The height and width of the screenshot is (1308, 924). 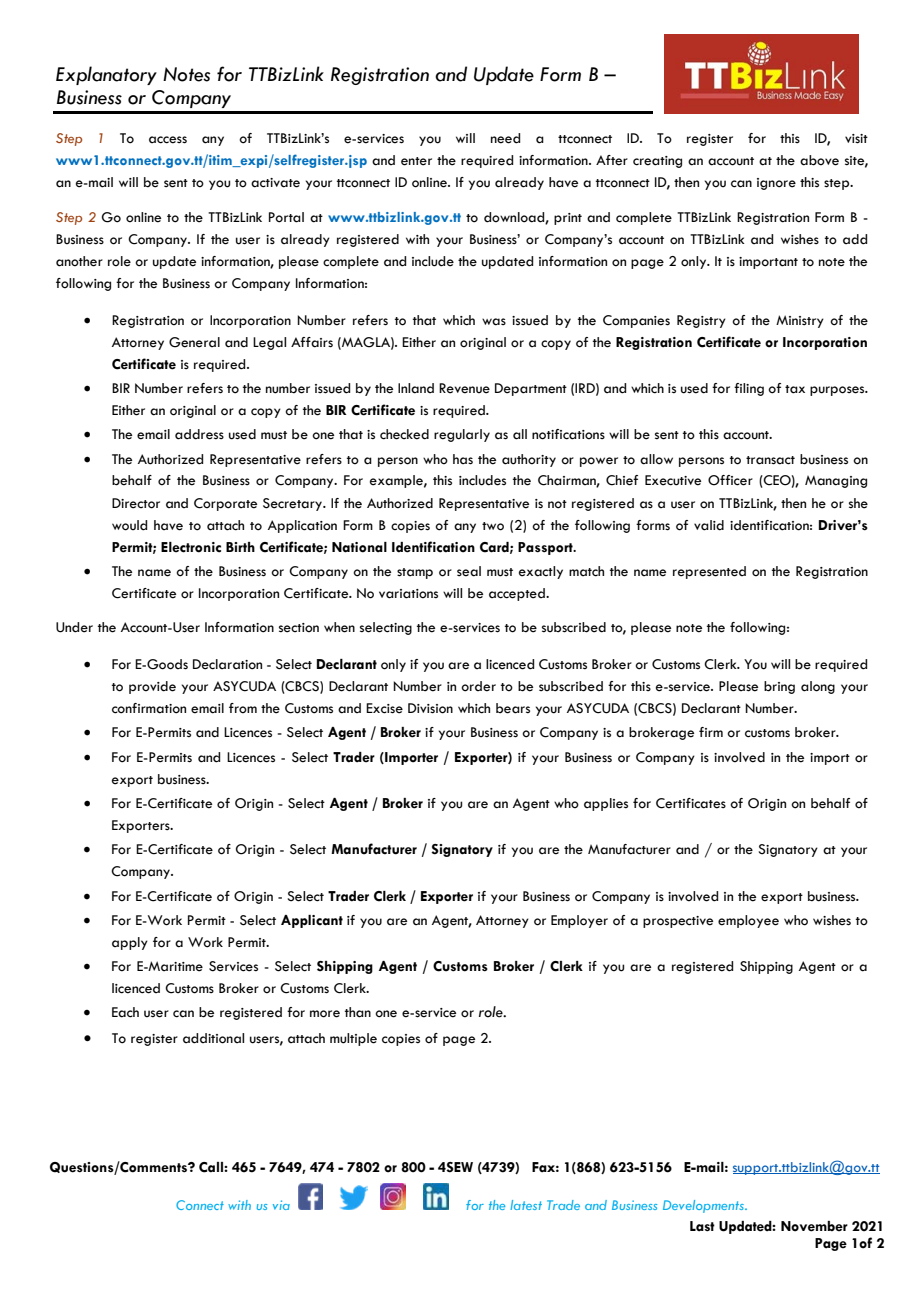 I want to click on apply, so click(x=130, y=943).
